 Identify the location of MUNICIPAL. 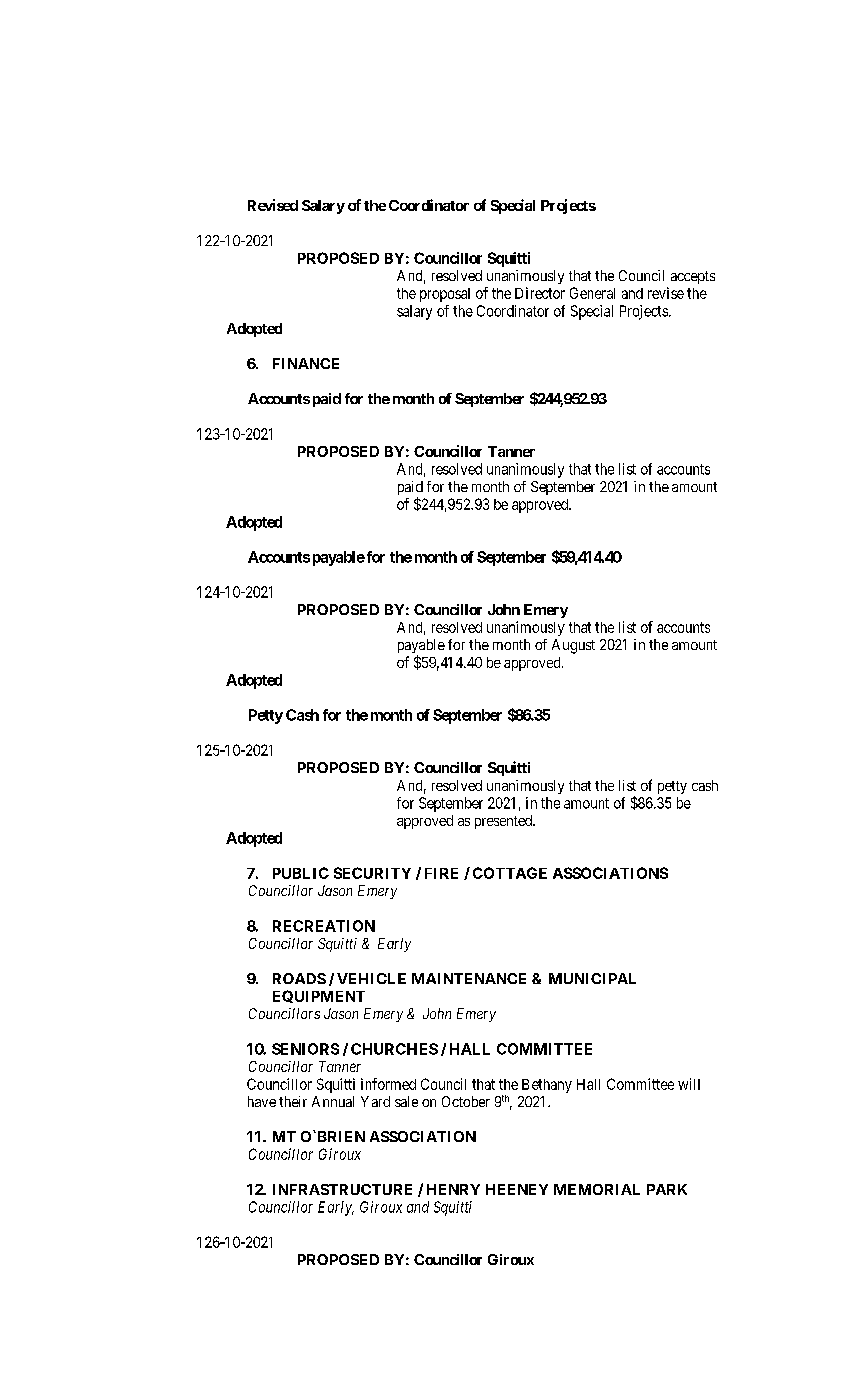
(592, 978).
